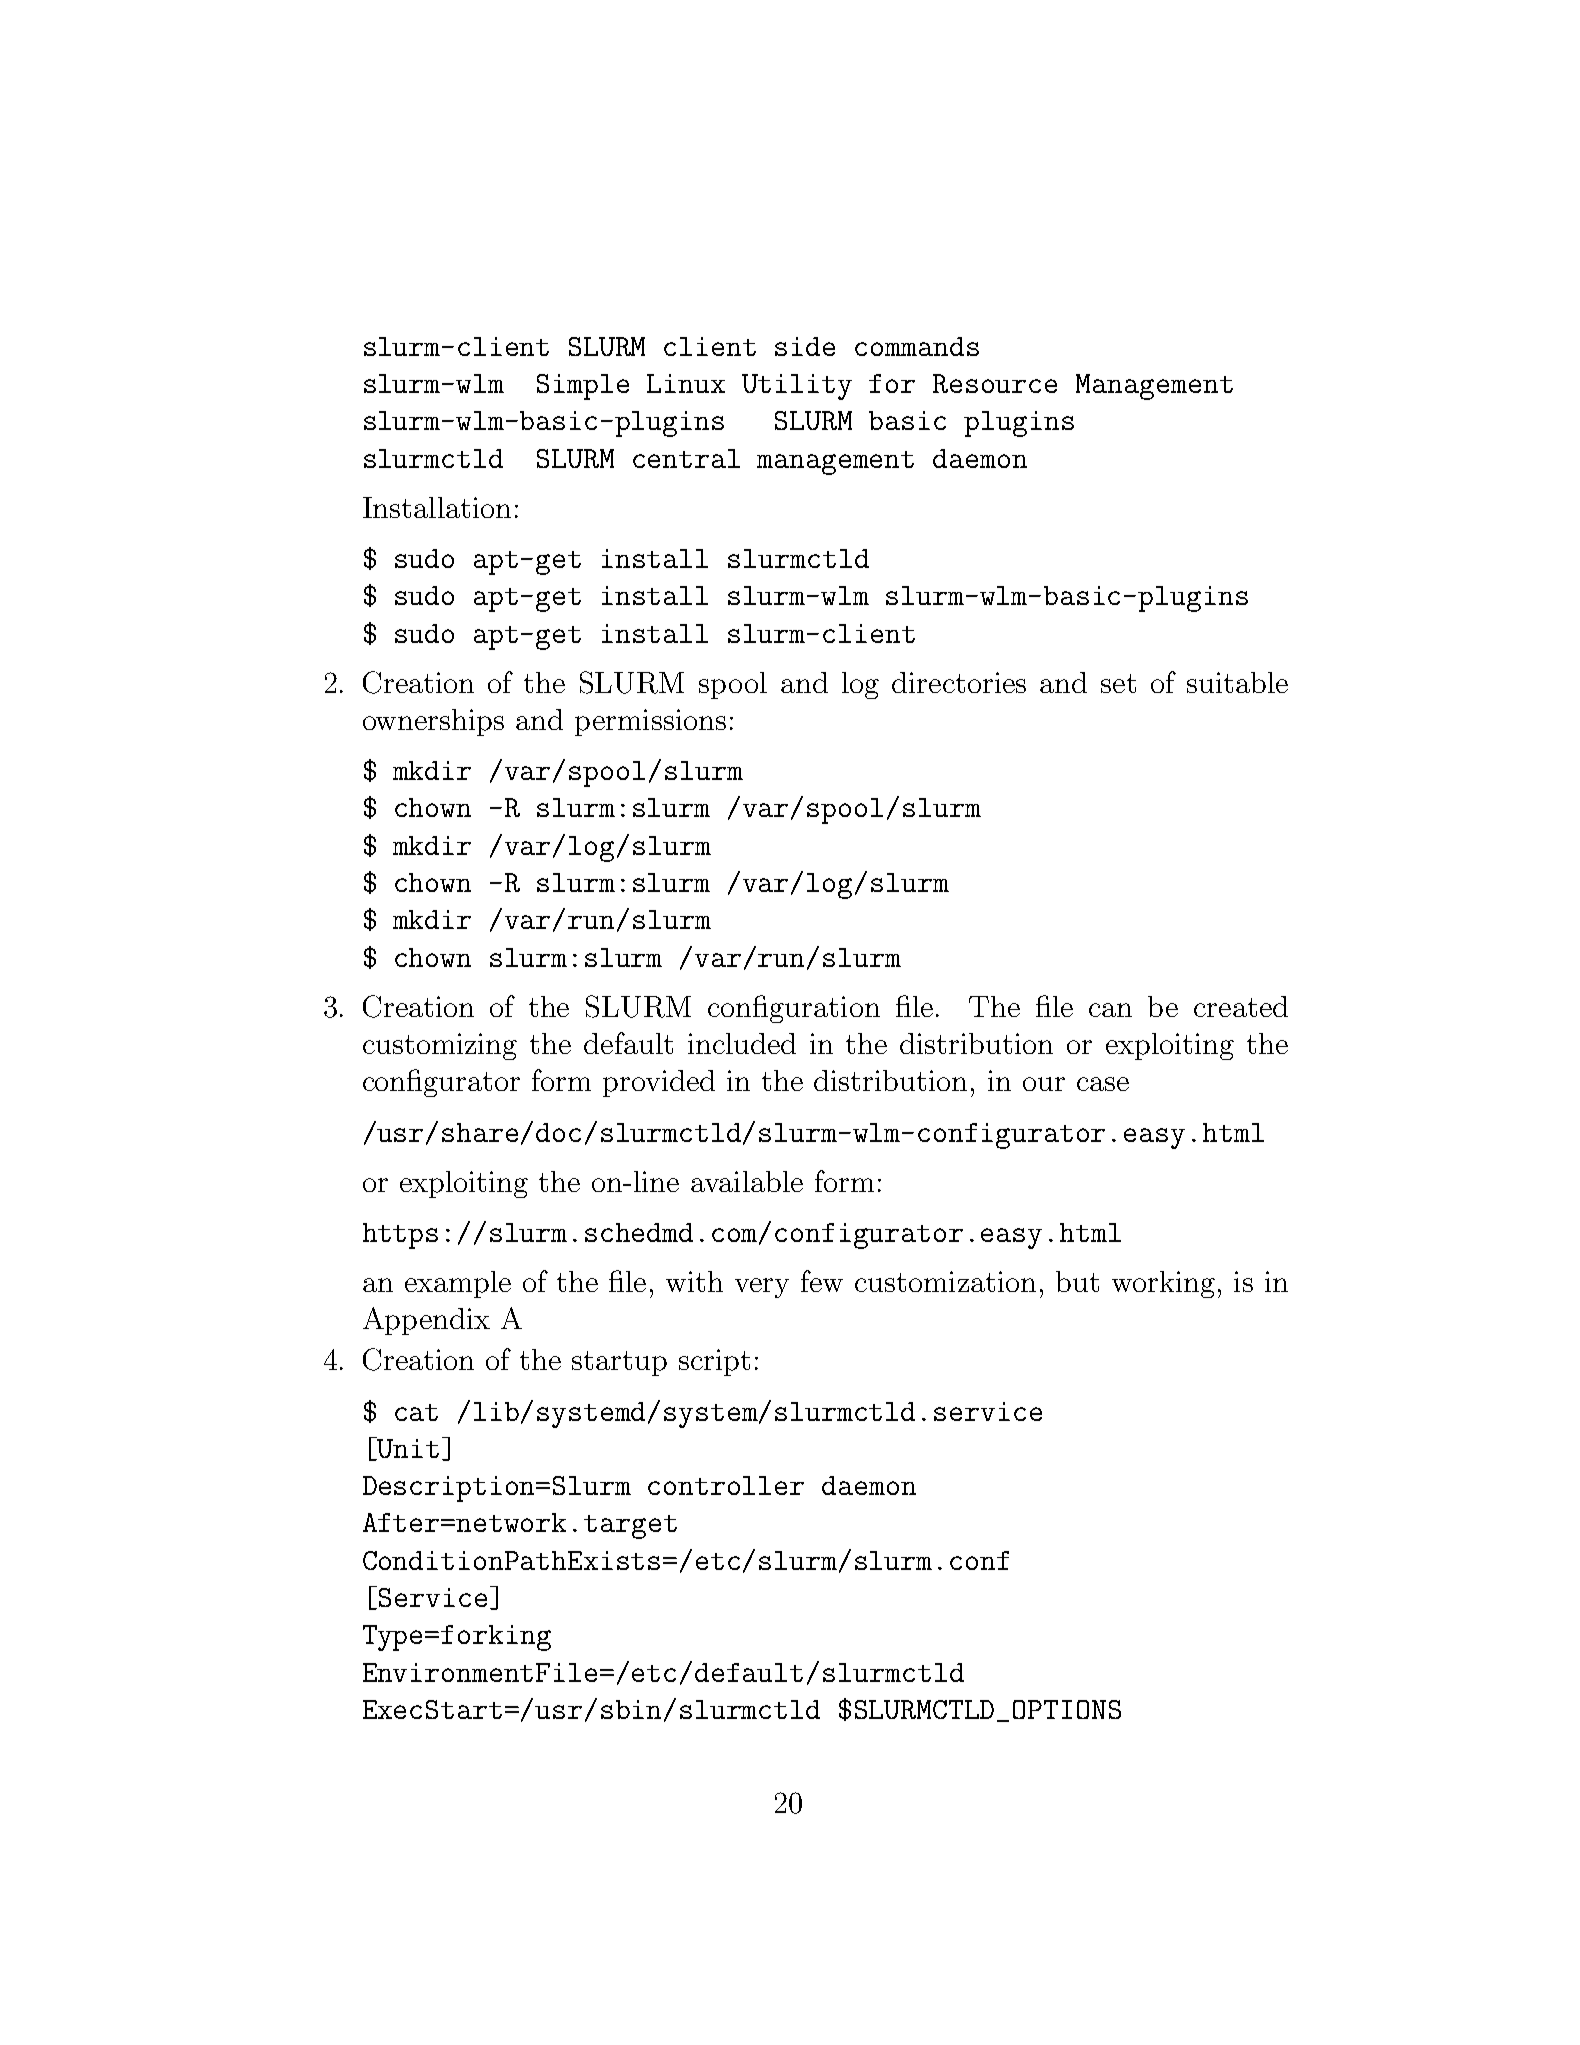 The width and height of the image is (1580, 2045). What do you see at coordinates (742, 1043) in the image?
I see `included` at bounding box center [742, 1043].
